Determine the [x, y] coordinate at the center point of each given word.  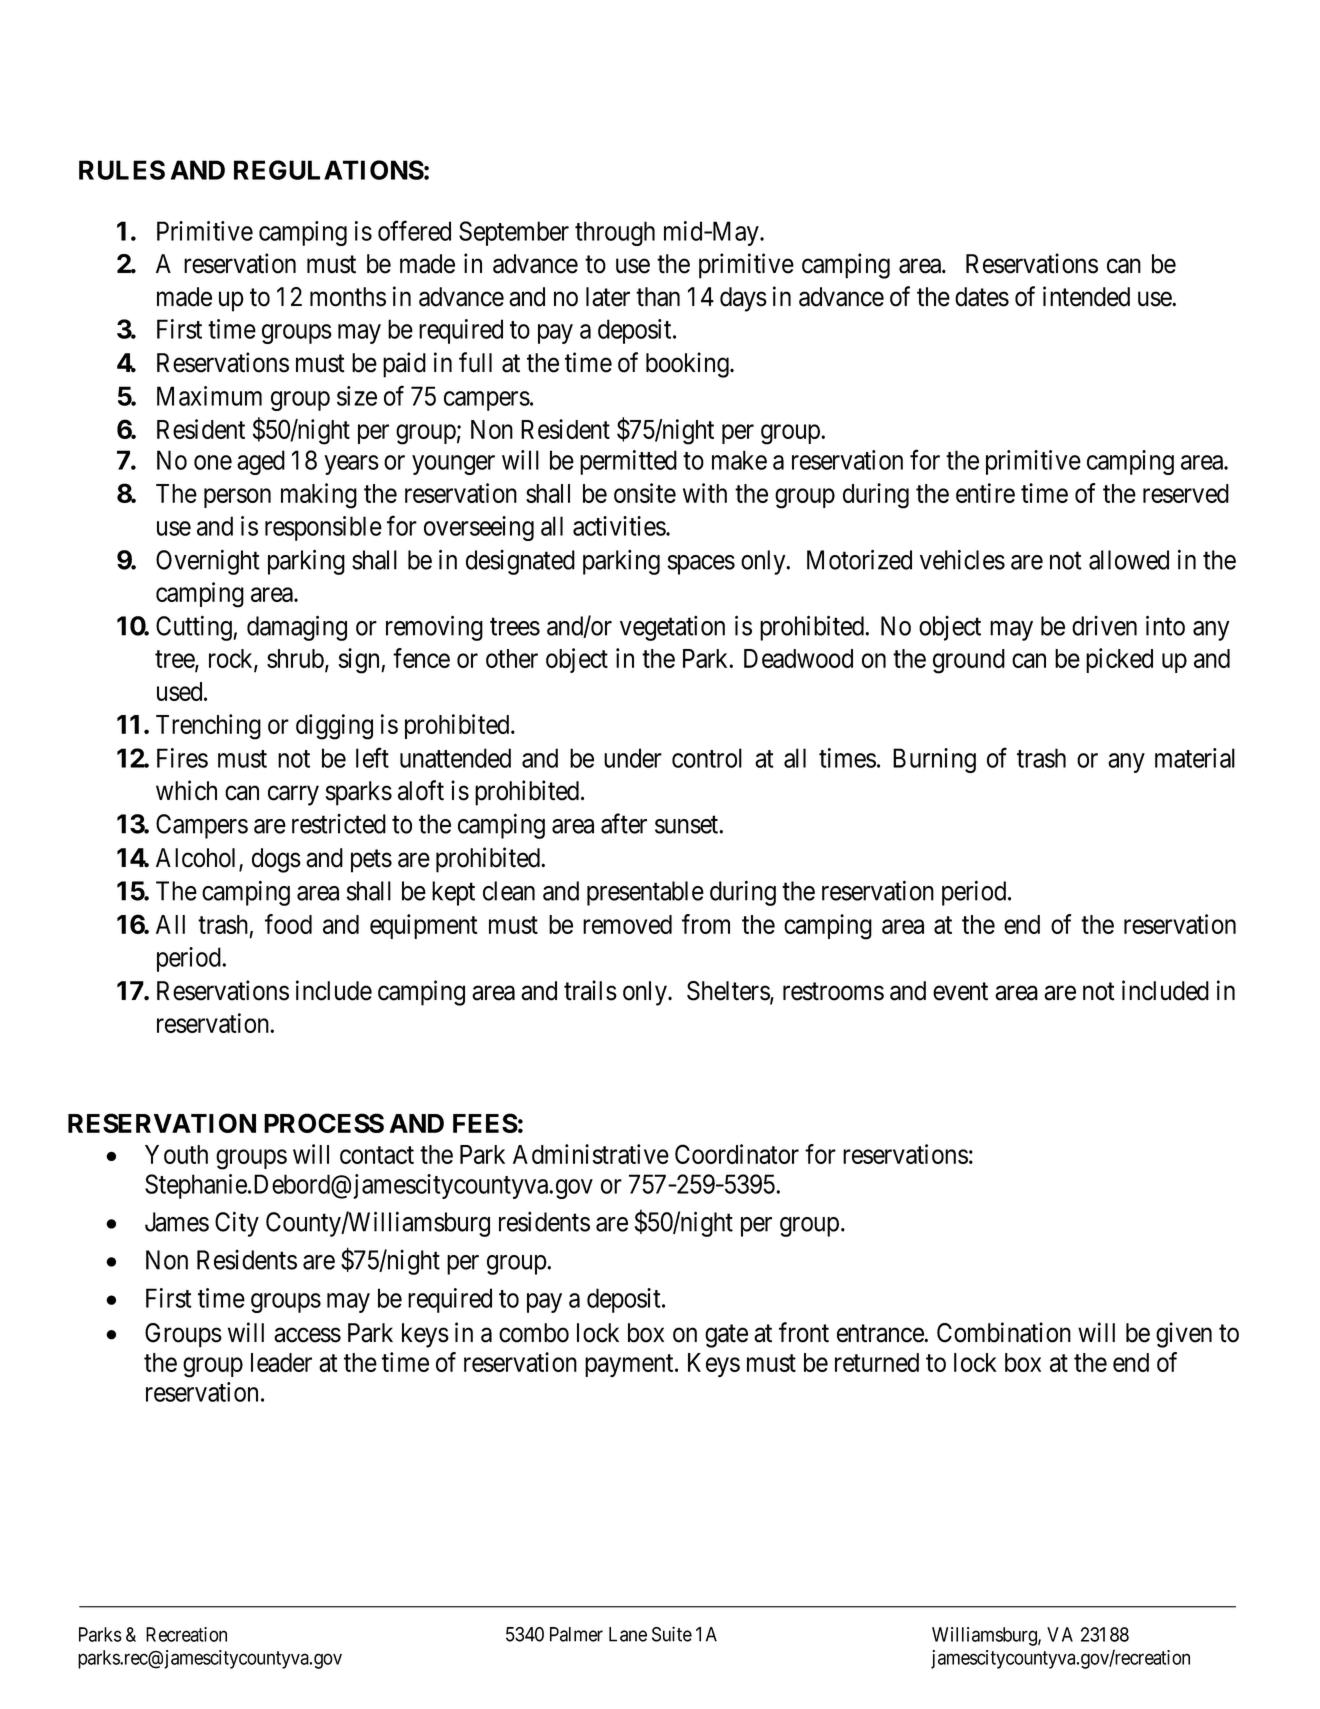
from [706, 924]
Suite [672, 1634]
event [960, 992]
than [658, 297]
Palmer [576, 1634]
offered [414, 230]
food [288, 924]
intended [1086, 296]
